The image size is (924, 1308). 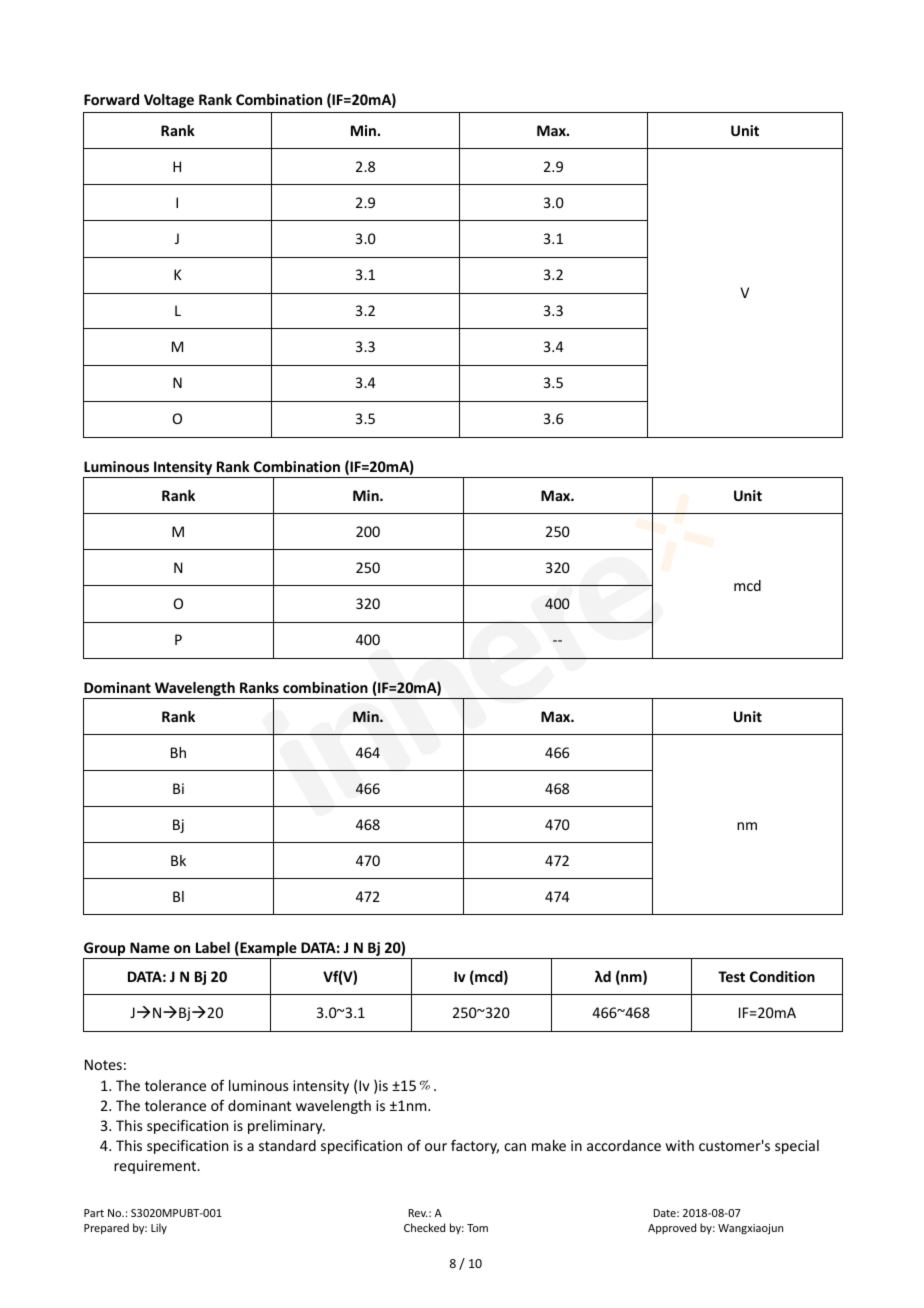 I want to click on Label, so click(x=213, y=947).
